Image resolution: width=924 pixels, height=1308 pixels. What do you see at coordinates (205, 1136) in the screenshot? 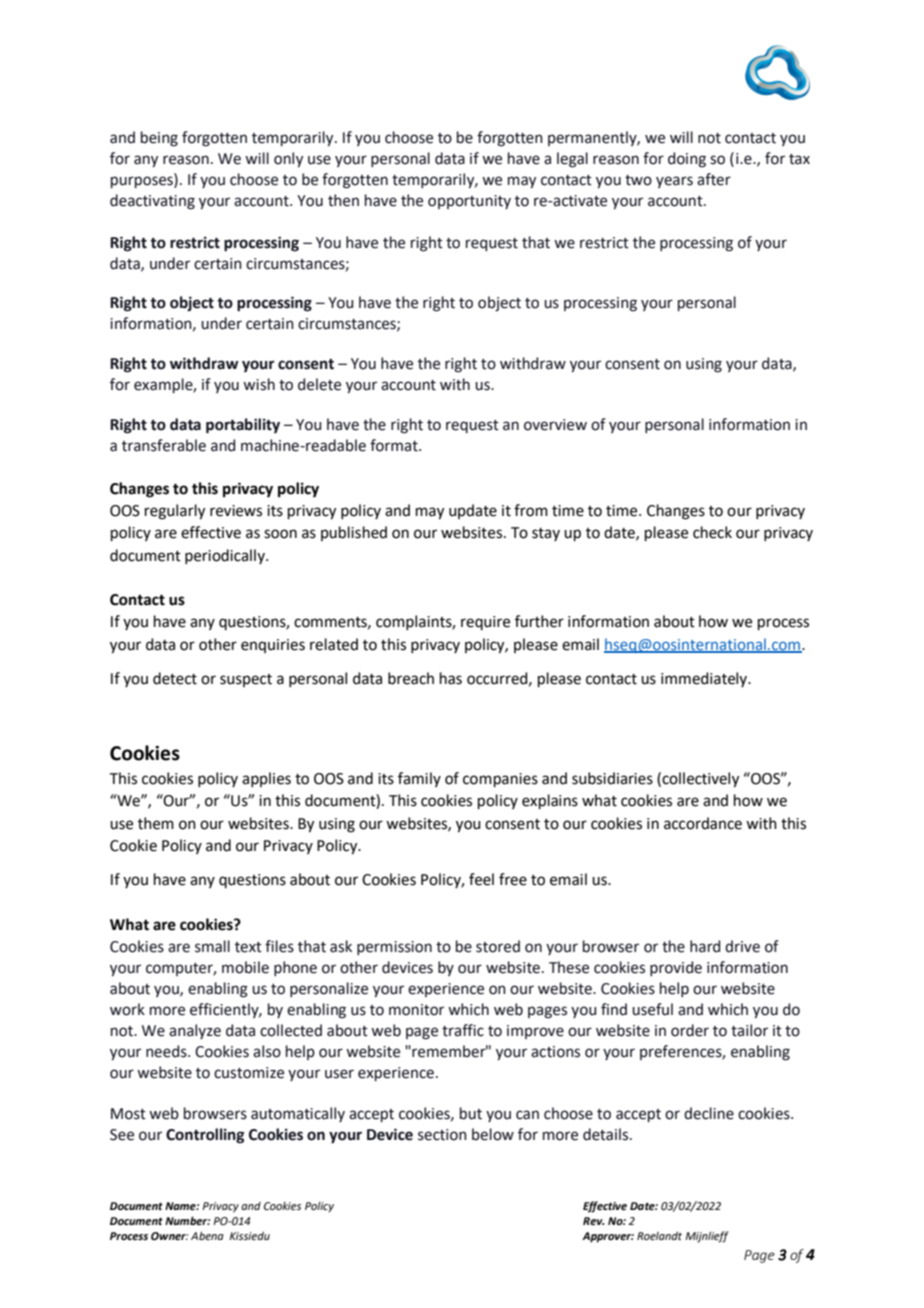
I see `Controlling` at bounding box center [205, 1136].
